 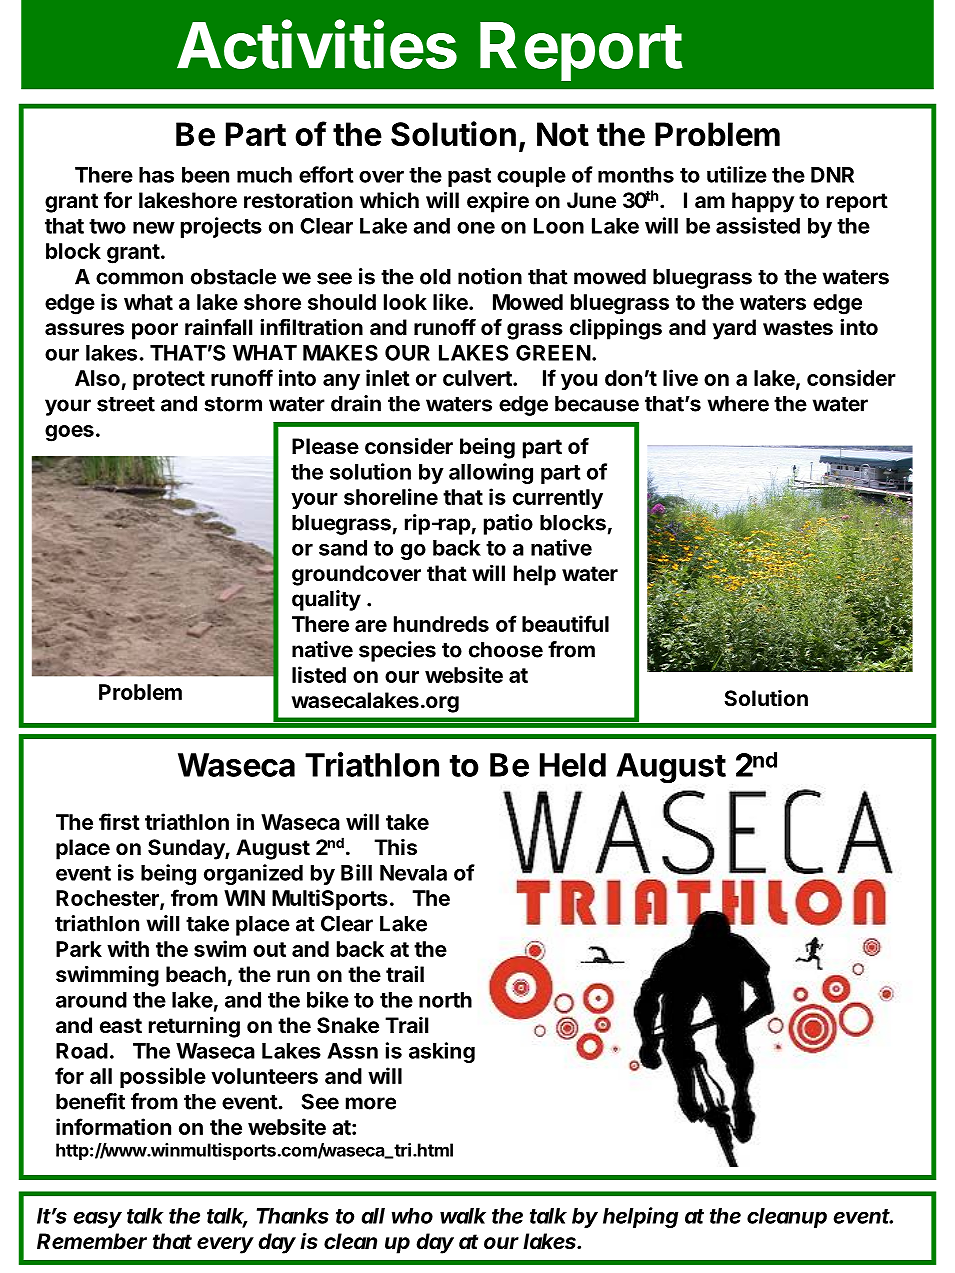 I want to click on yard, so click(x=734, y=329).
